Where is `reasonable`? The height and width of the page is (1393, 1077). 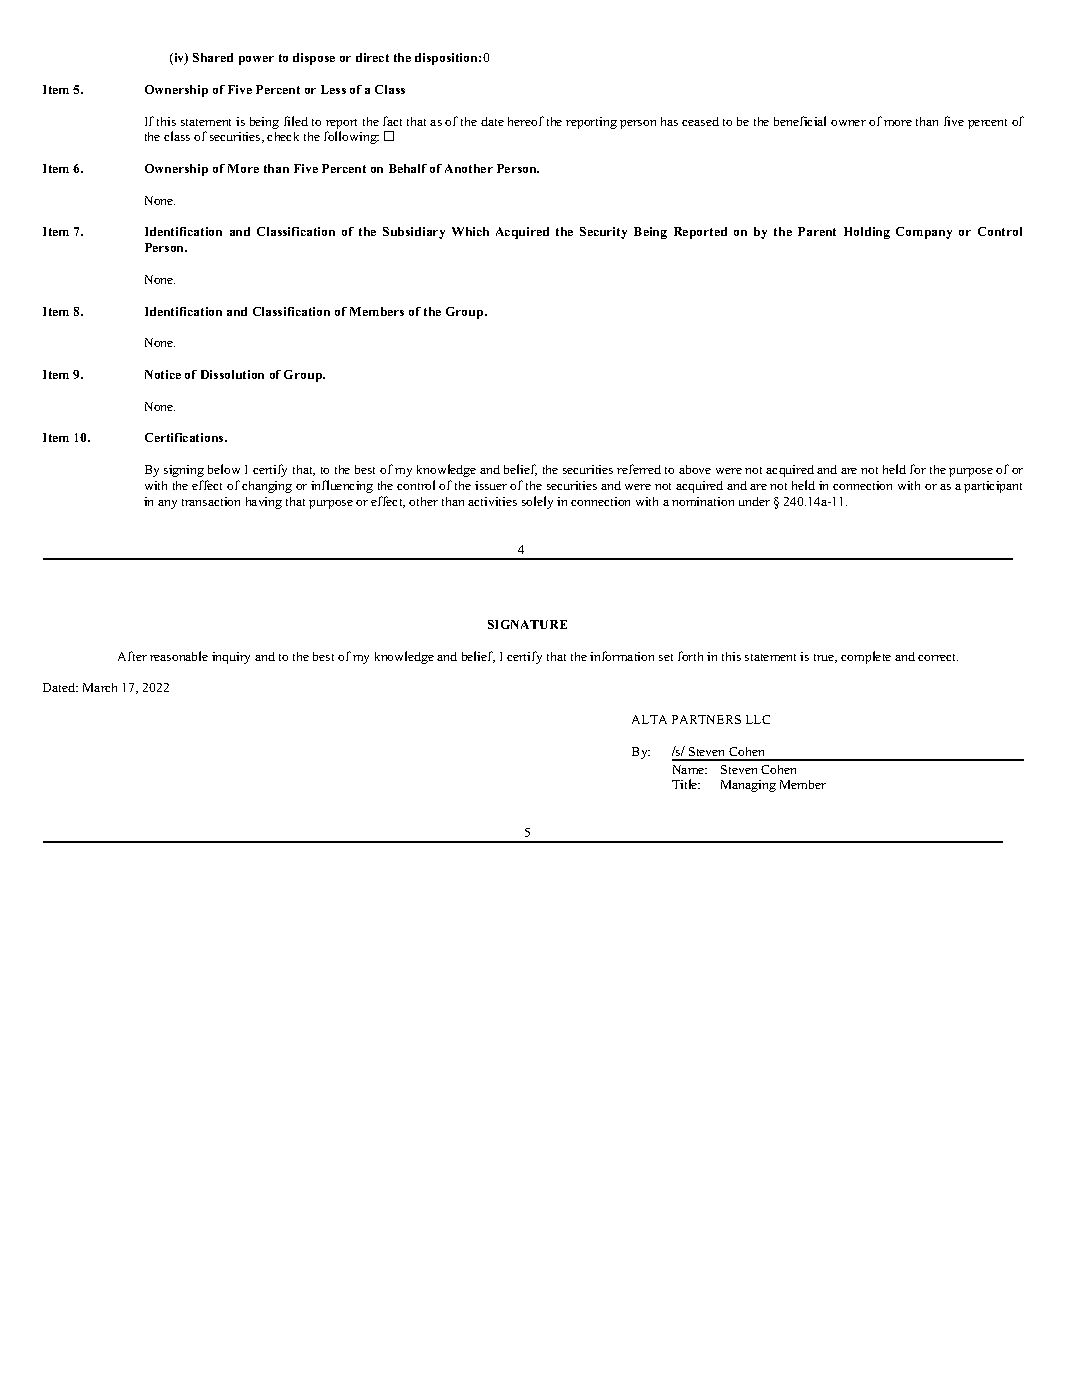
reasonable is located at coordinates (179, 656).
